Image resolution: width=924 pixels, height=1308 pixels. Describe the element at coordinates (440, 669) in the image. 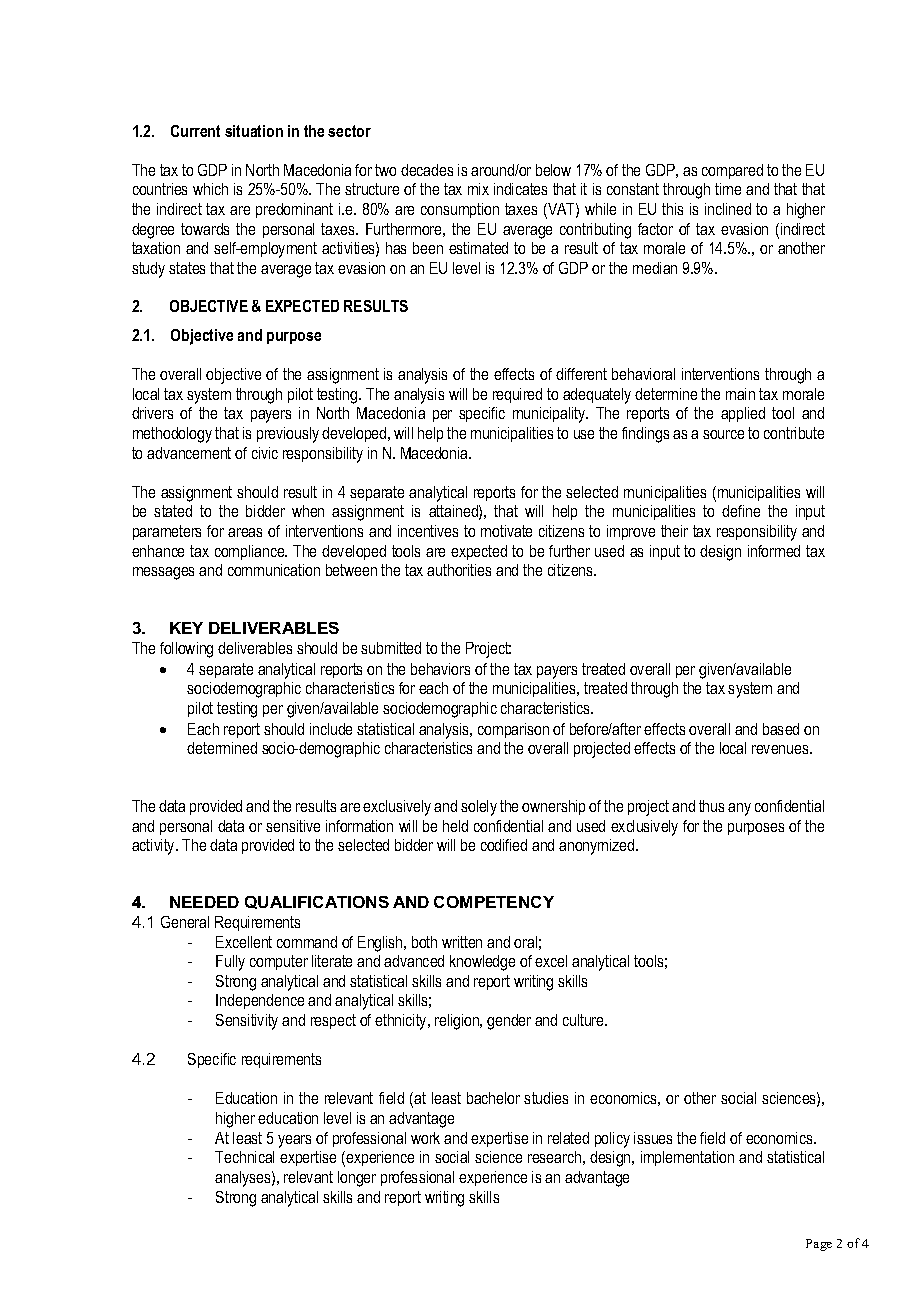

I see `behaviors` at that location.
